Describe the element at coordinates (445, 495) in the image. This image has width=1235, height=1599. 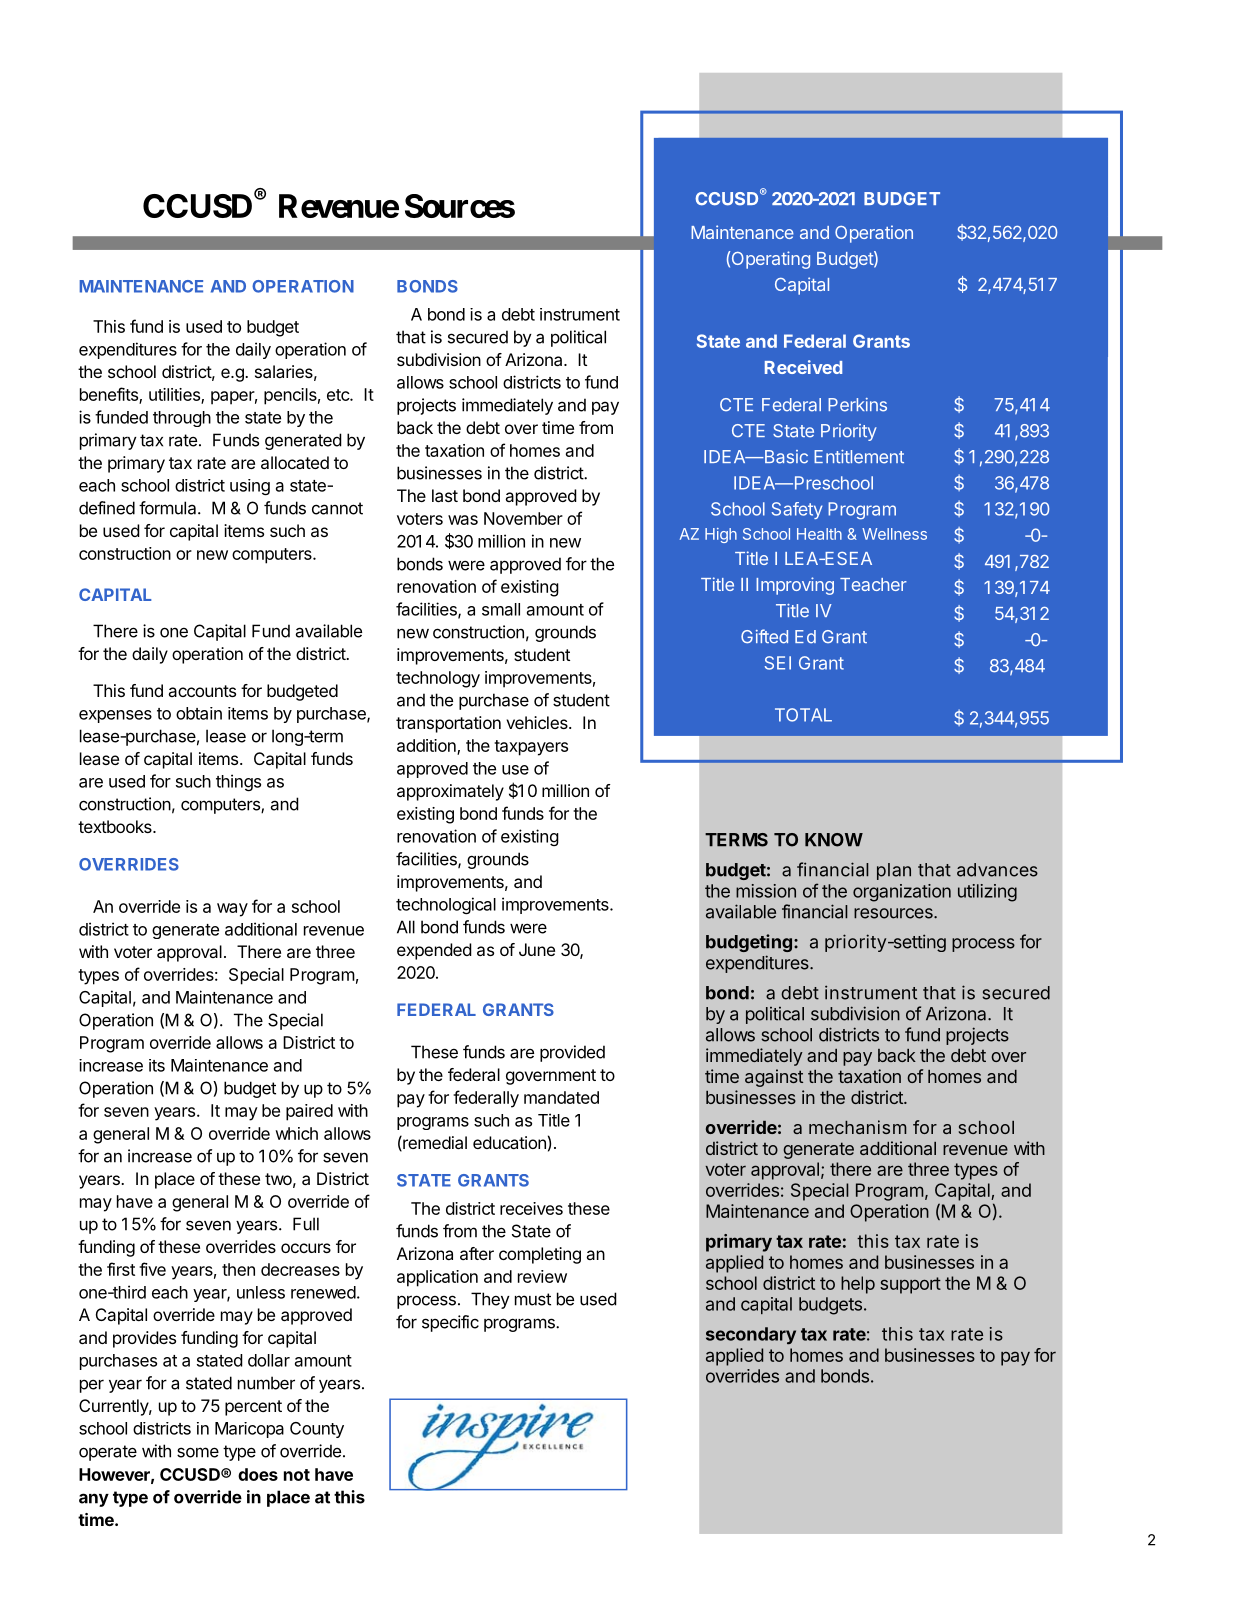
I see `last` at that location.
